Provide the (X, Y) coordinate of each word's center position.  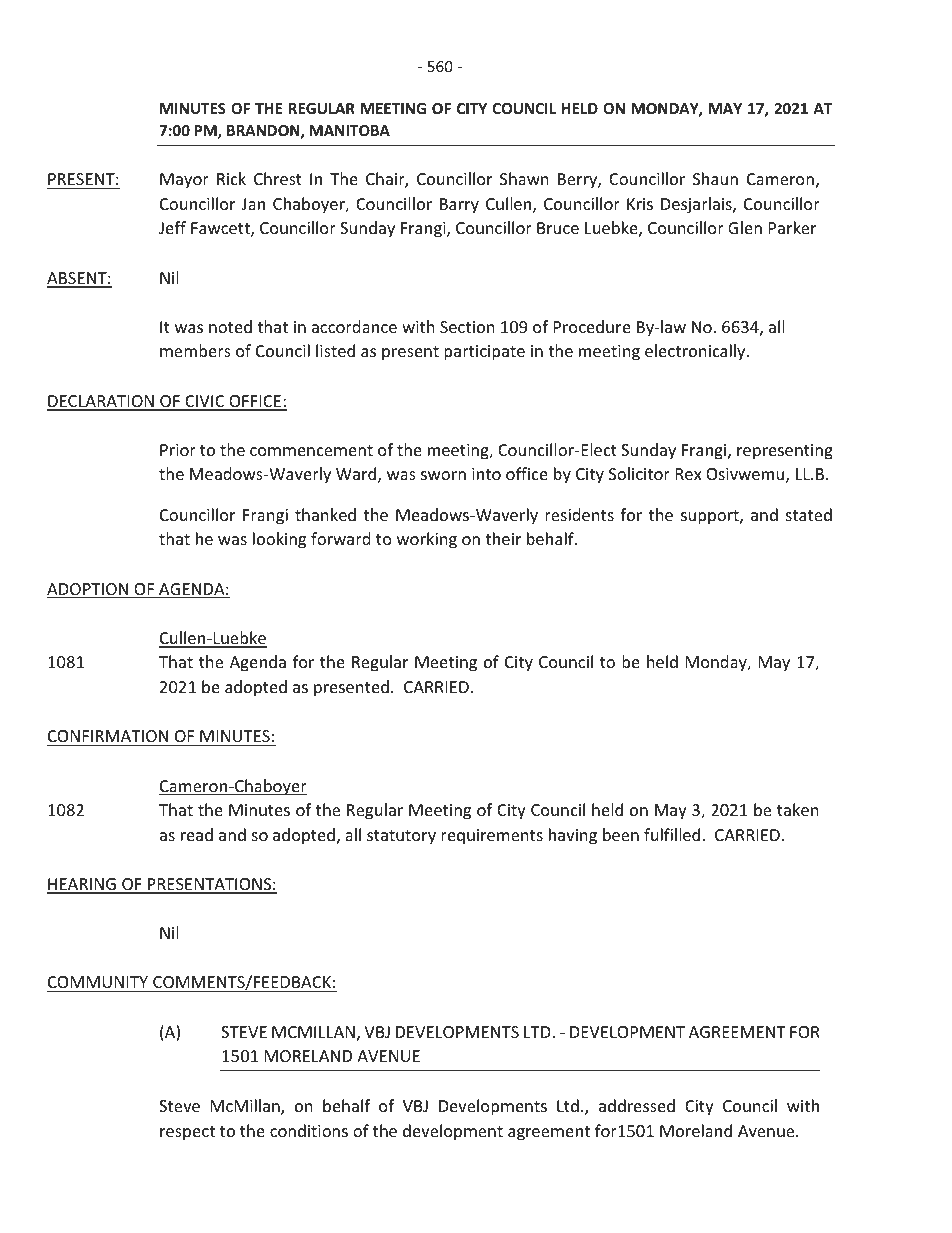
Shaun (715, 178)
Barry (459, 206)
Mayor (184, 181)
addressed (637, 1105)
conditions (309, 1130)
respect (187, 1133)
